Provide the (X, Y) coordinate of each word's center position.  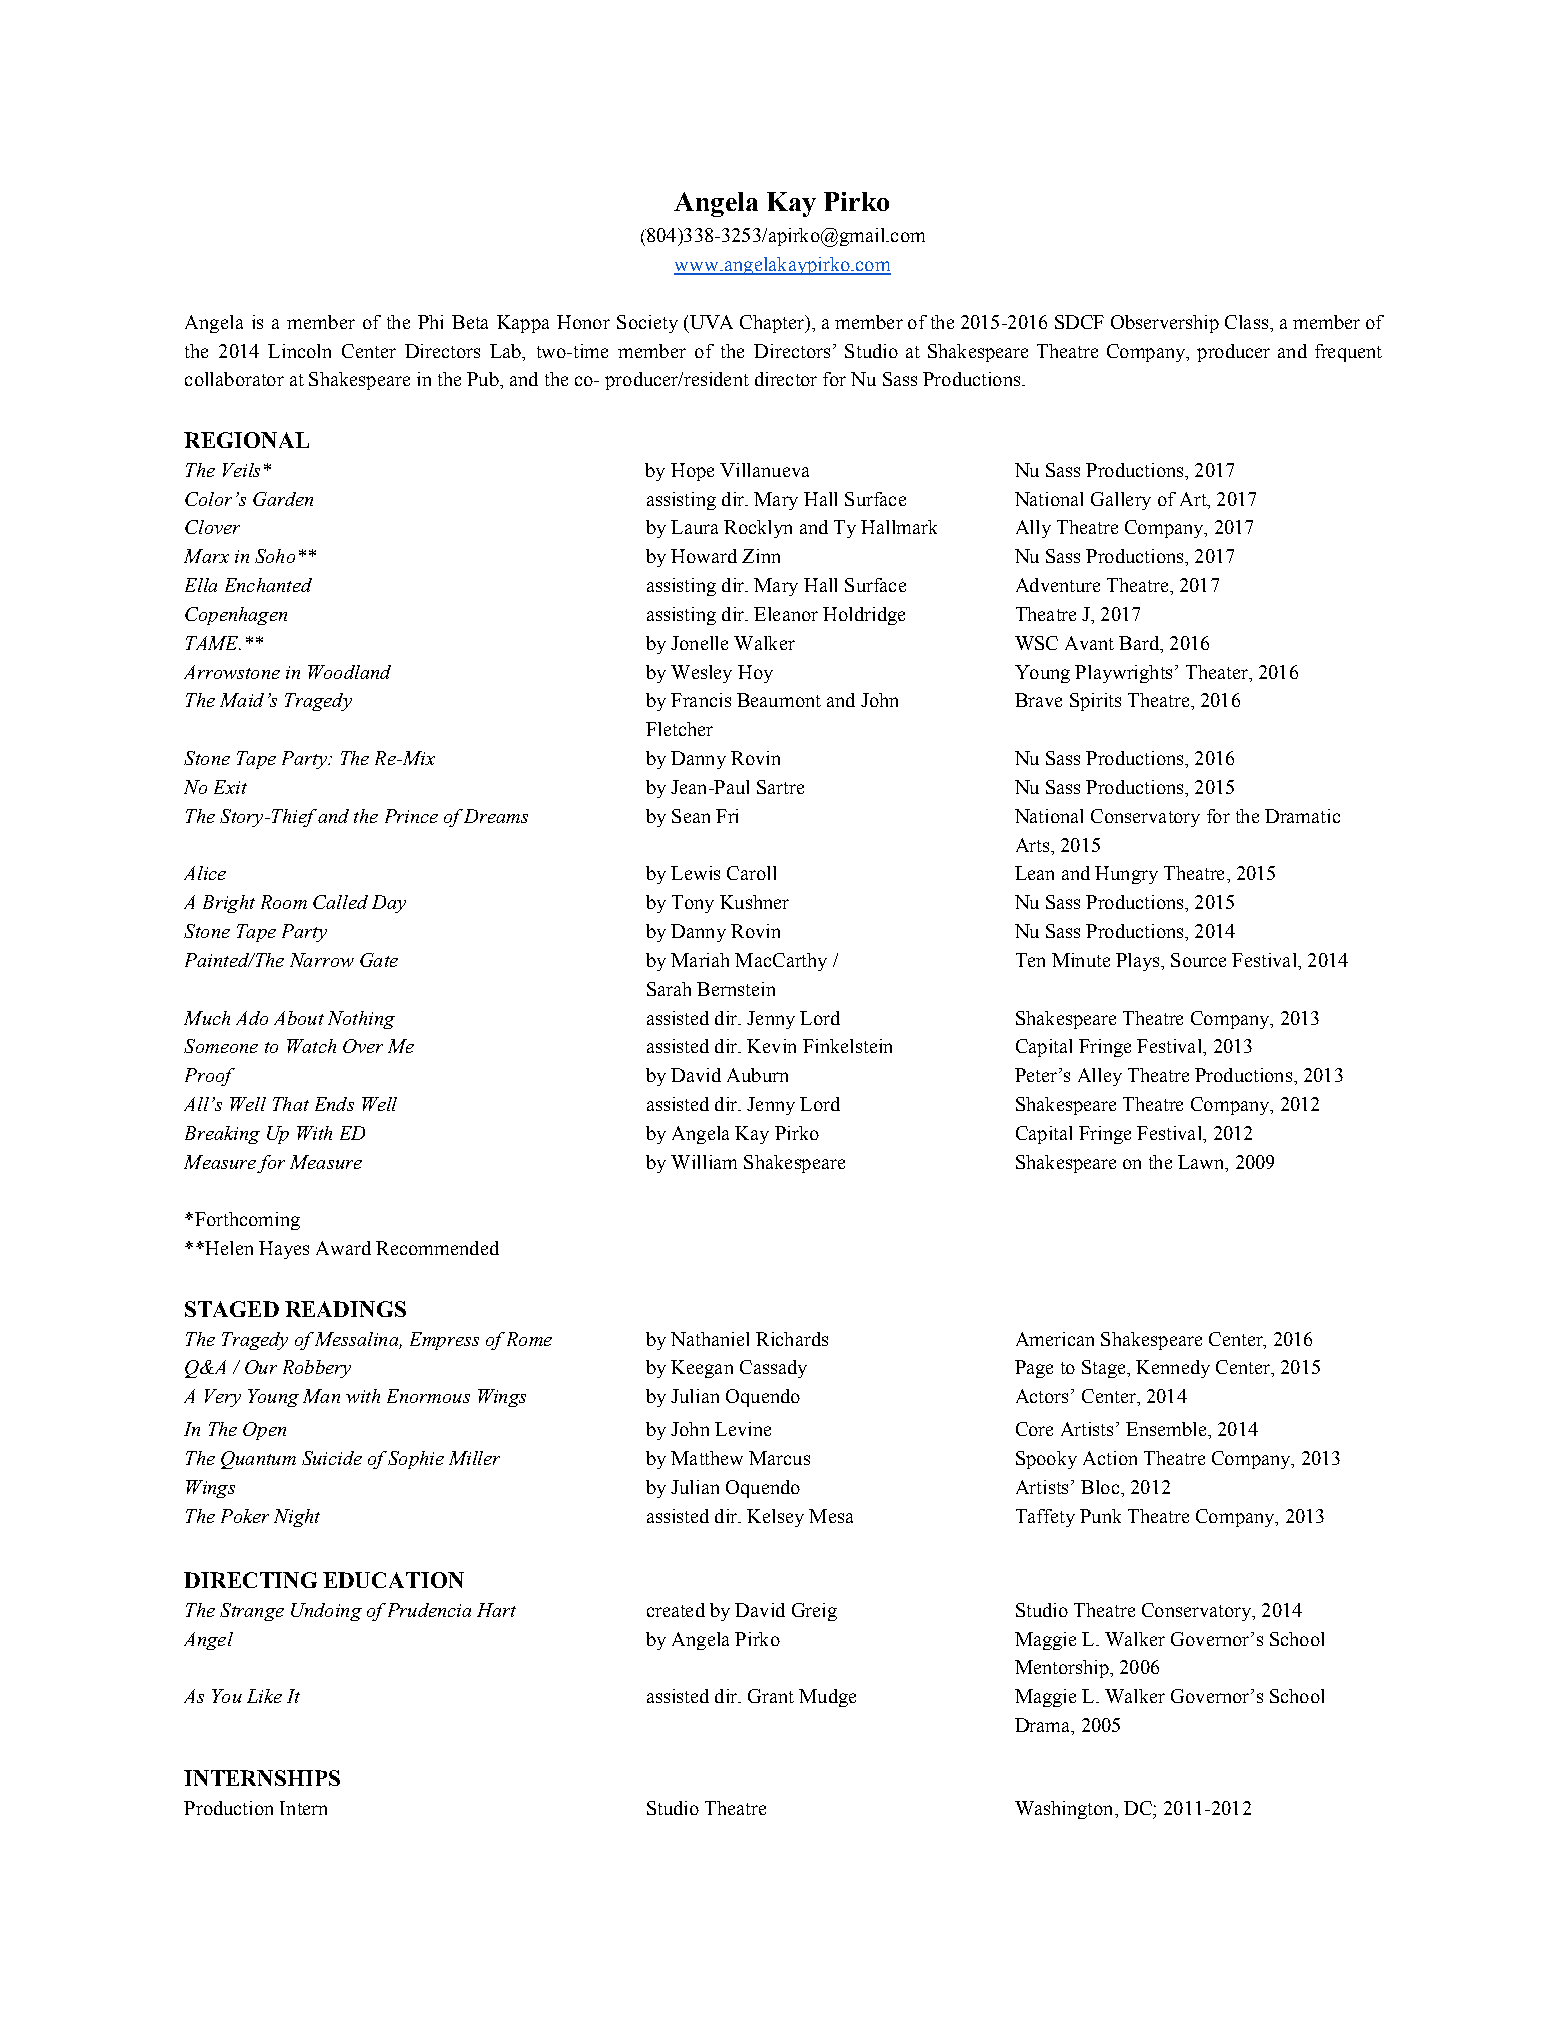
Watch (311, 1046)
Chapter (773, 324)
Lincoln (299, 351)
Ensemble (1167, 1429)
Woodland (349, 672)
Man (321, 1396)
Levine (743, 1429)
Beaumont (779, 700)
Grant (771, 1696)
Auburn (757, 1075)
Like (264, 1696)
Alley (1100, 1077)
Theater (1218, 672)
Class (1246, 322)
